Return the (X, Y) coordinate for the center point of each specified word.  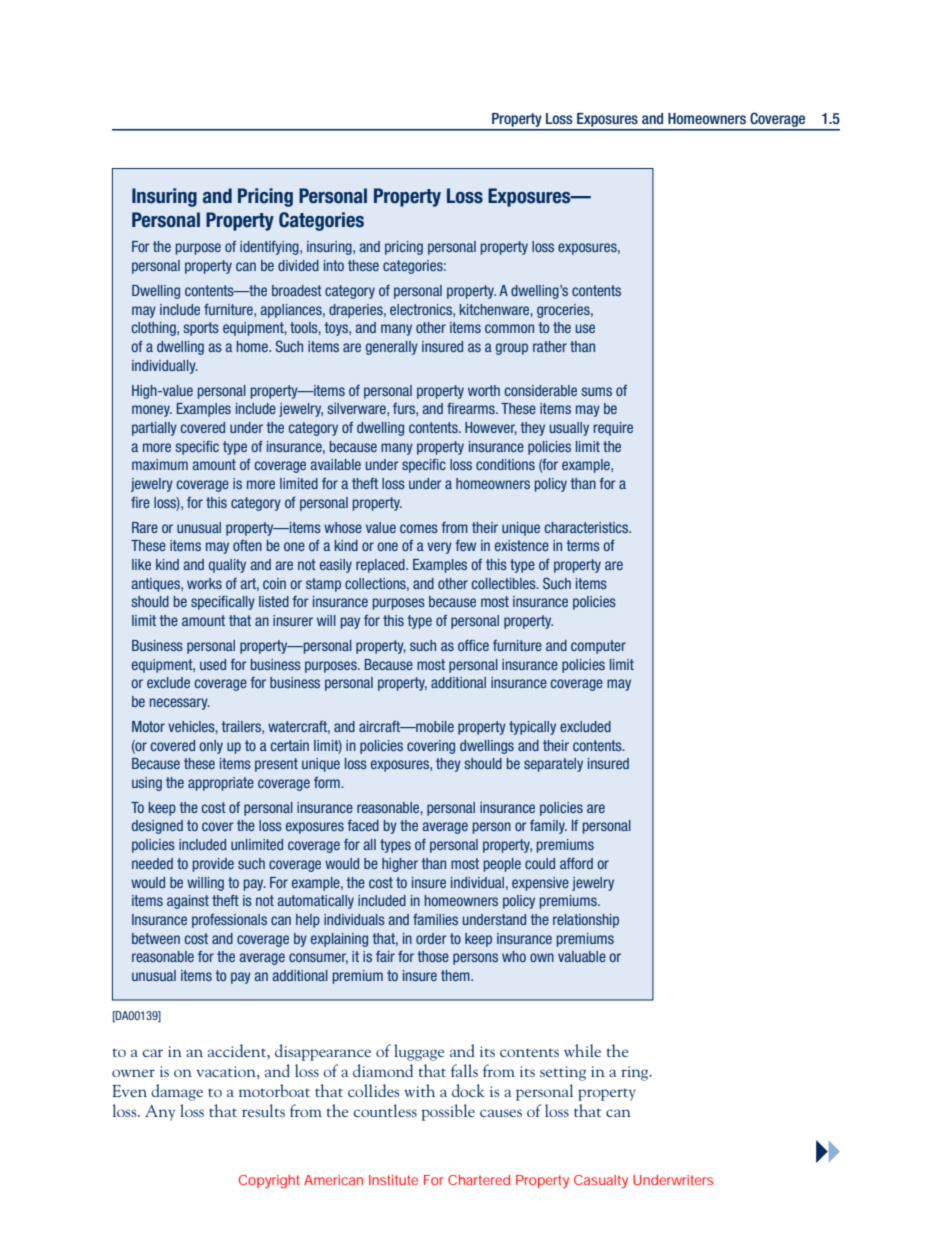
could (540, 863)
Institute (393, 1180)
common (509, 328)
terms (583, 545)
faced (363, 825)
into (334, 265)
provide (213, 865)
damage (177, 1092)
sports (201, 329)
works (204, 583)
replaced (381, 566)
